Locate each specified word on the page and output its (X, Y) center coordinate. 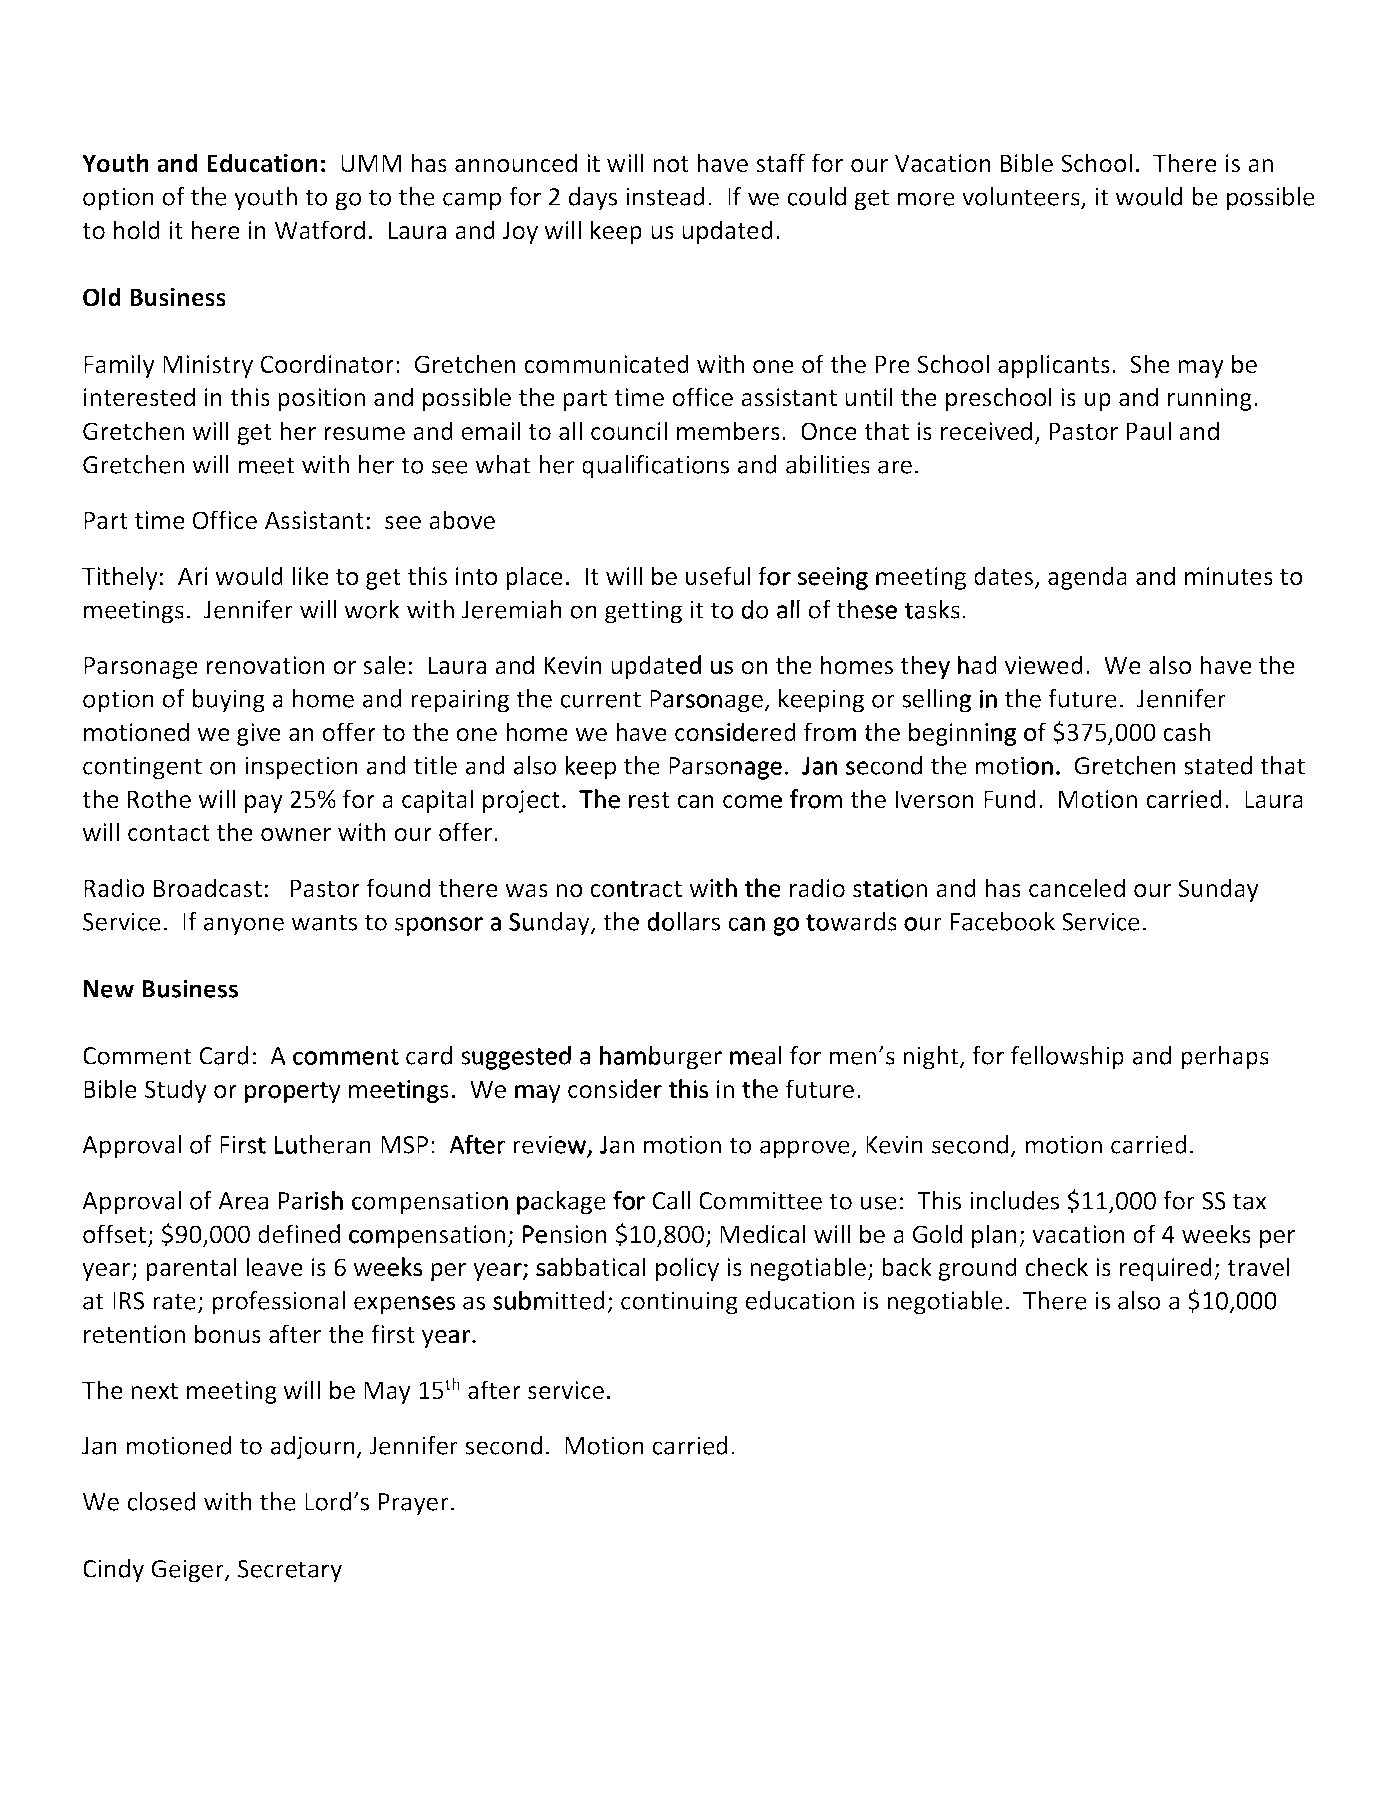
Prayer (414, 1504)
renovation (265, 665)
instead (665, 196)
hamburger (661, 1058)
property (292, 1092)
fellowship (1067, 1058)
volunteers (1022, 198)
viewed (1044, 665)
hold (137, 230)
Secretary (290, 1571)
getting (643, 612)
